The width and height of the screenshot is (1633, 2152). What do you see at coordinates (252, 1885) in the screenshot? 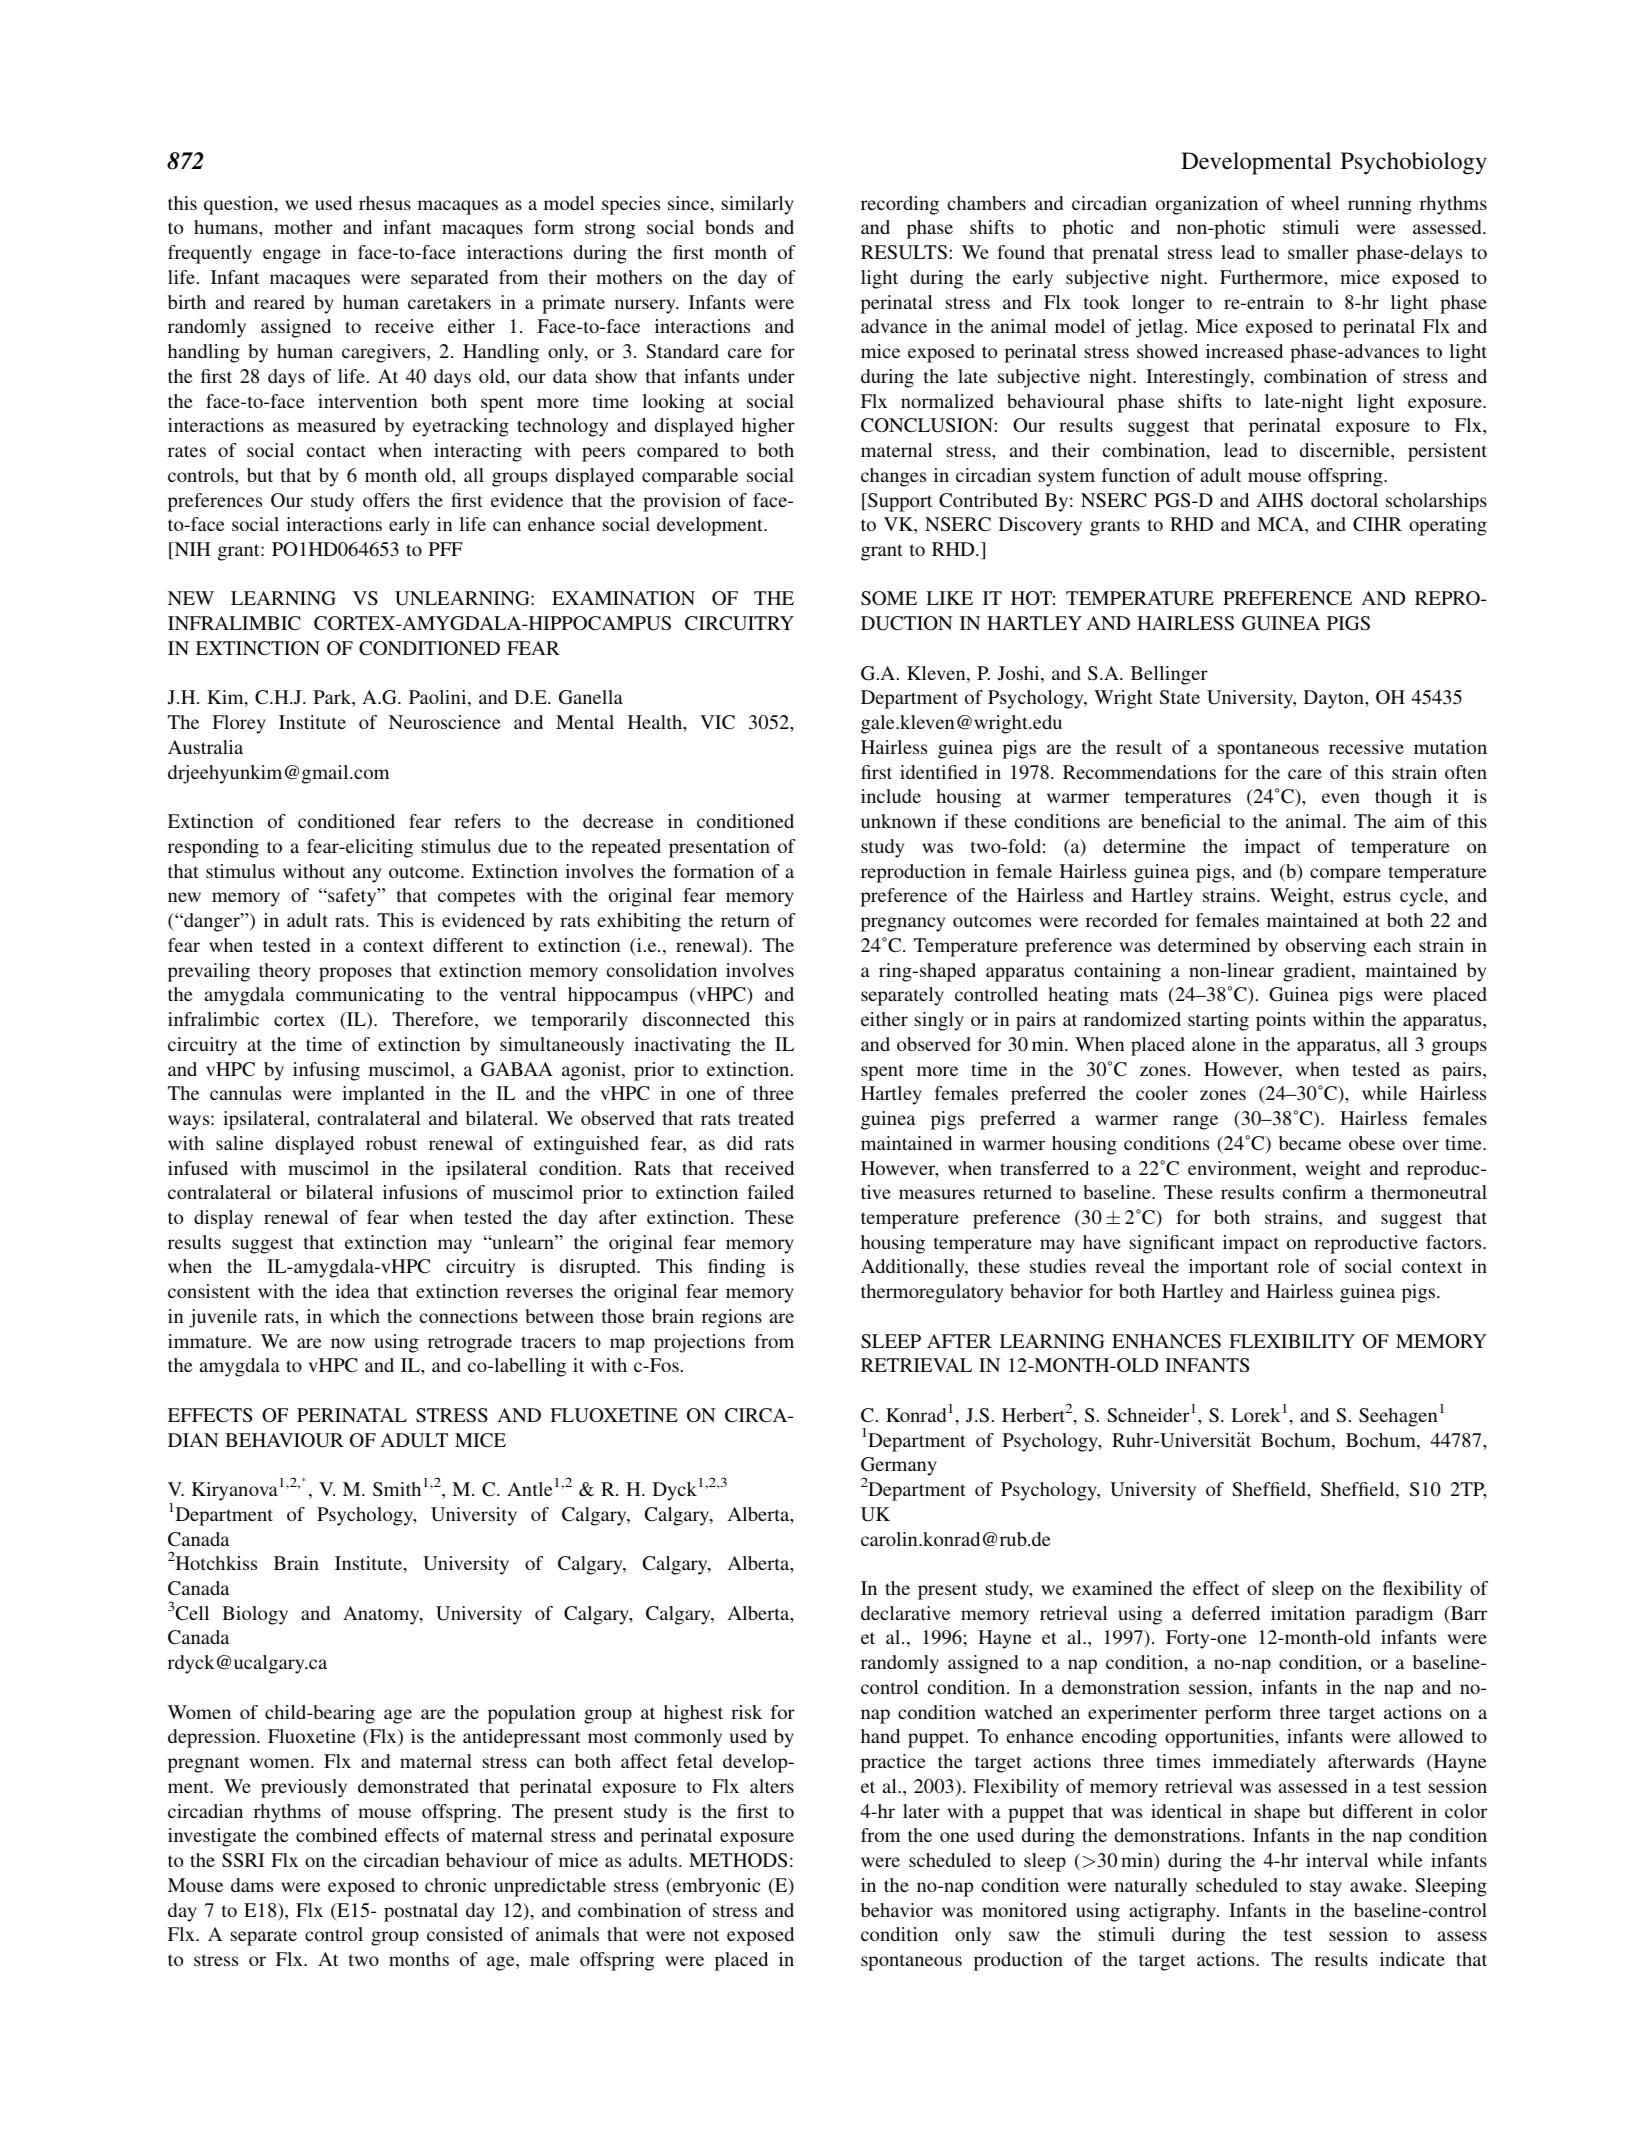
I see `dams` at bounding box center [252, 1885].
